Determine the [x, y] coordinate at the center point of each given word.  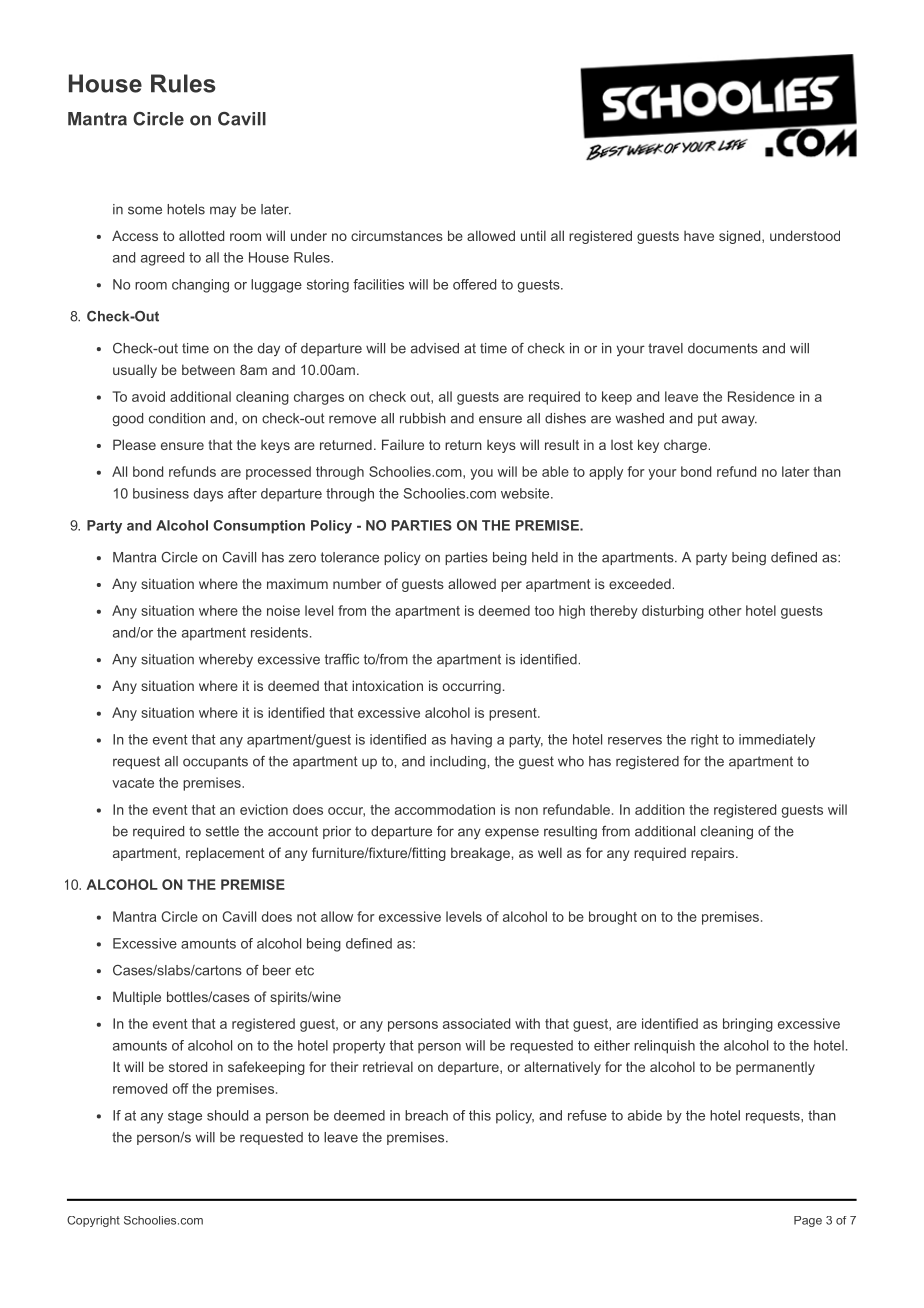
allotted [201, 235]
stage [185, 1117]
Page [808, 1221]
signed [739, 237]
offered [474, 284]
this [480, 1115]
